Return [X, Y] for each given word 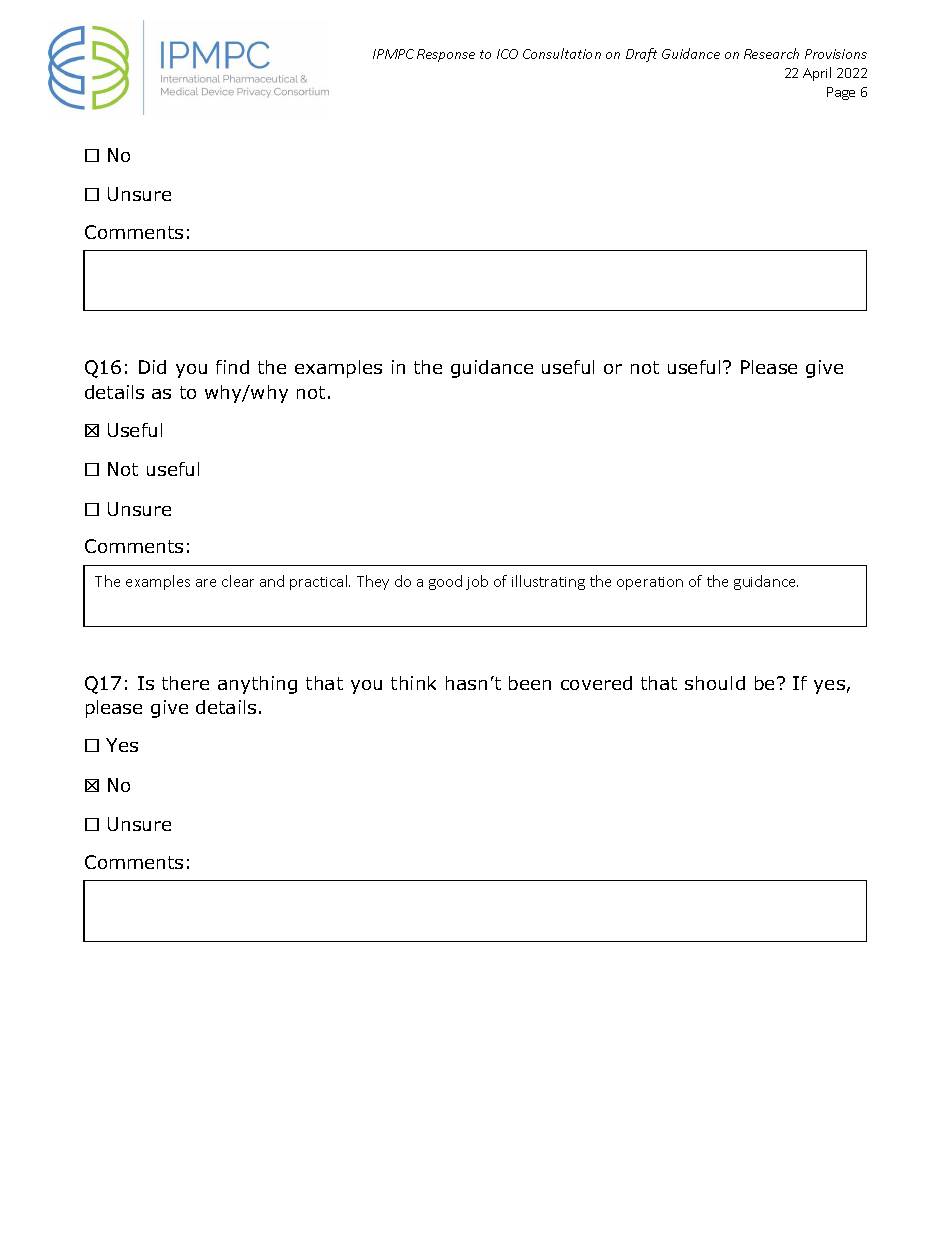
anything [257, 685]
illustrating [548, 582]
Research [771, 53]
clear [238, 581]
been [530, 683]
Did [152, 367]
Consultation [562, 53]
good [445, 582]
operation [650, 583]
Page [841, 93]
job [477, 582]
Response [446, 55]
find [232, 367]
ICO [507, 54]
